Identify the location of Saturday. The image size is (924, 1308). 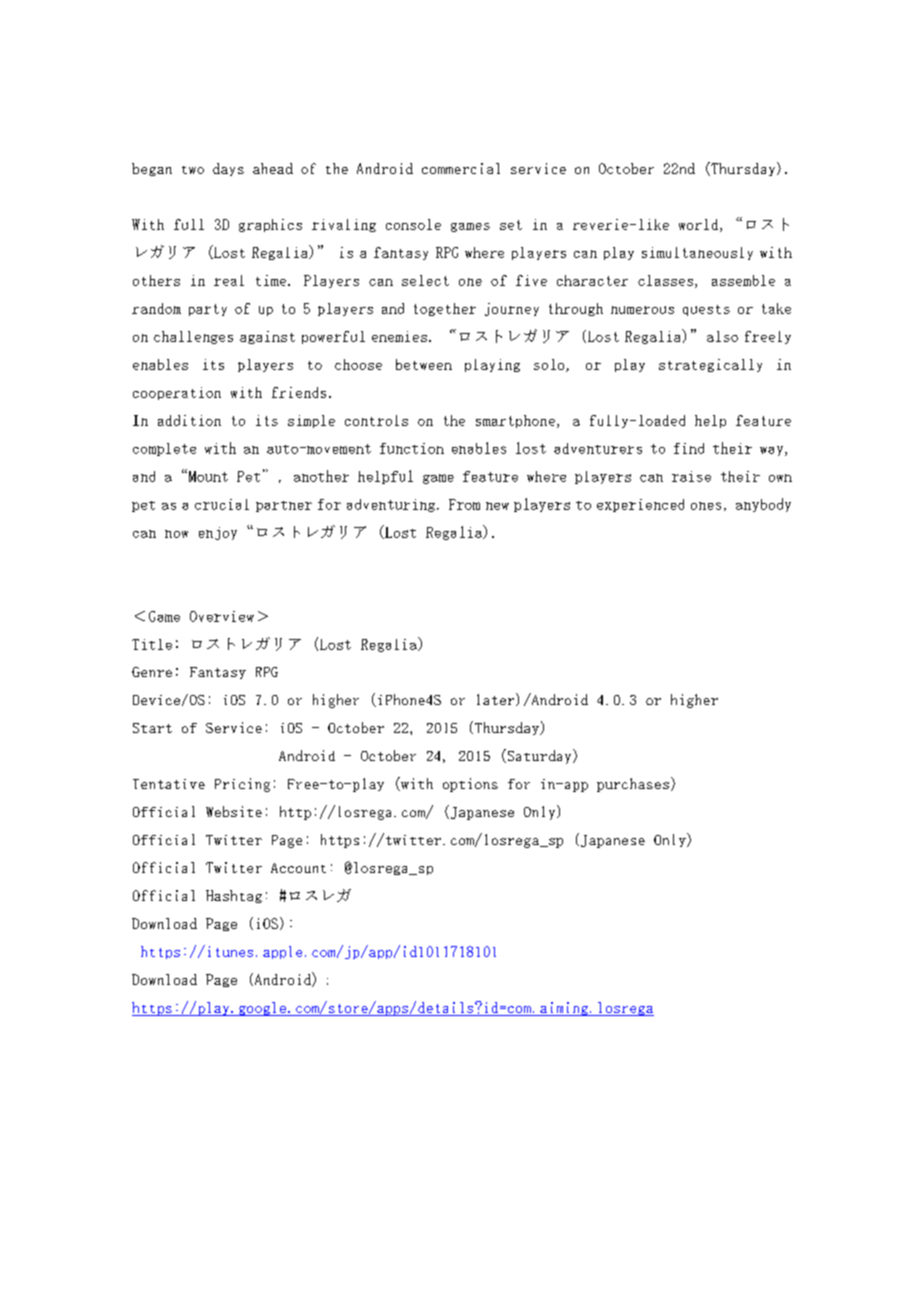
(539, 756).
